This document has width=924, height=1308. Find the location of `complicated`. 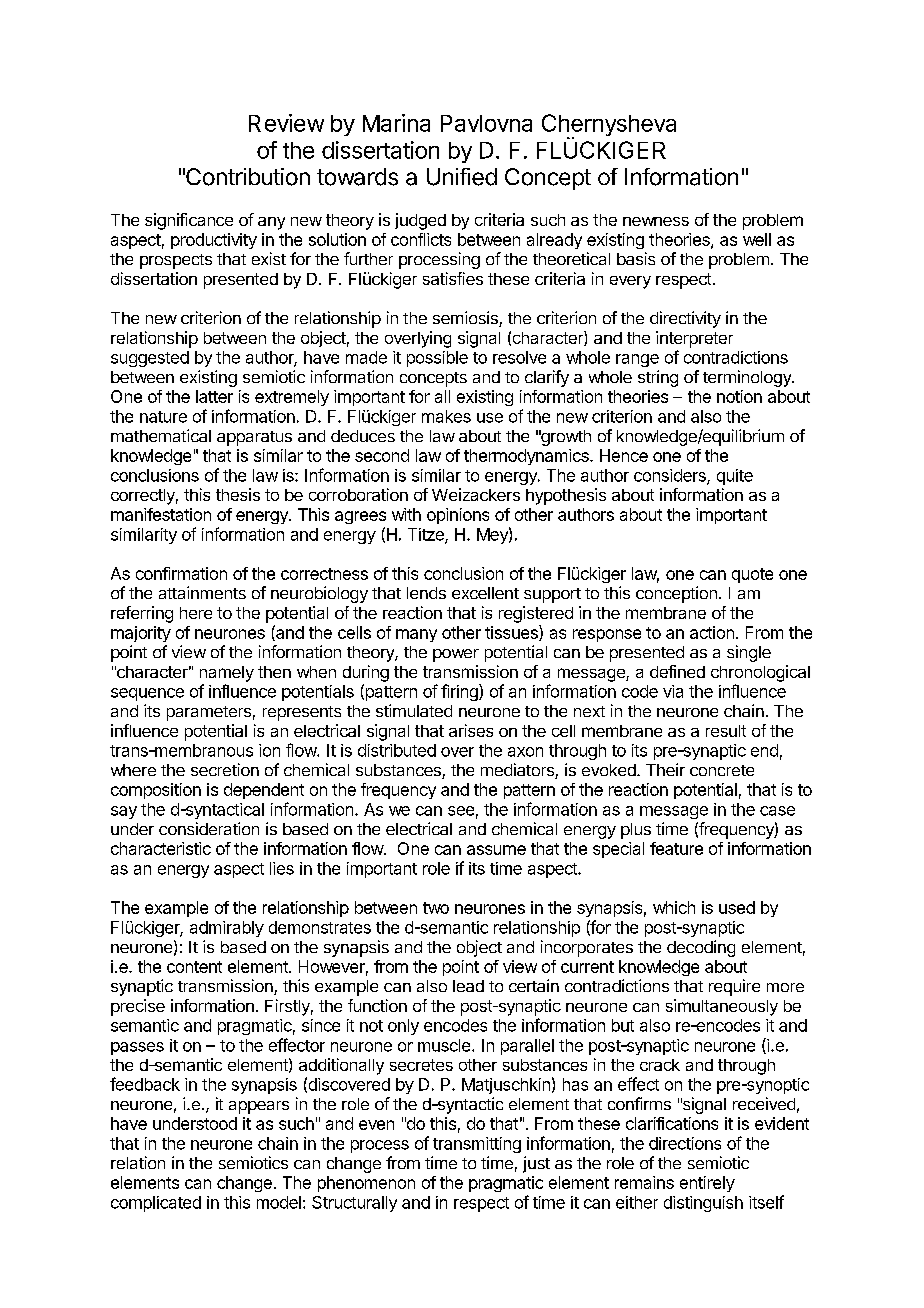

complicated is located at coordinates (156, 1204).
